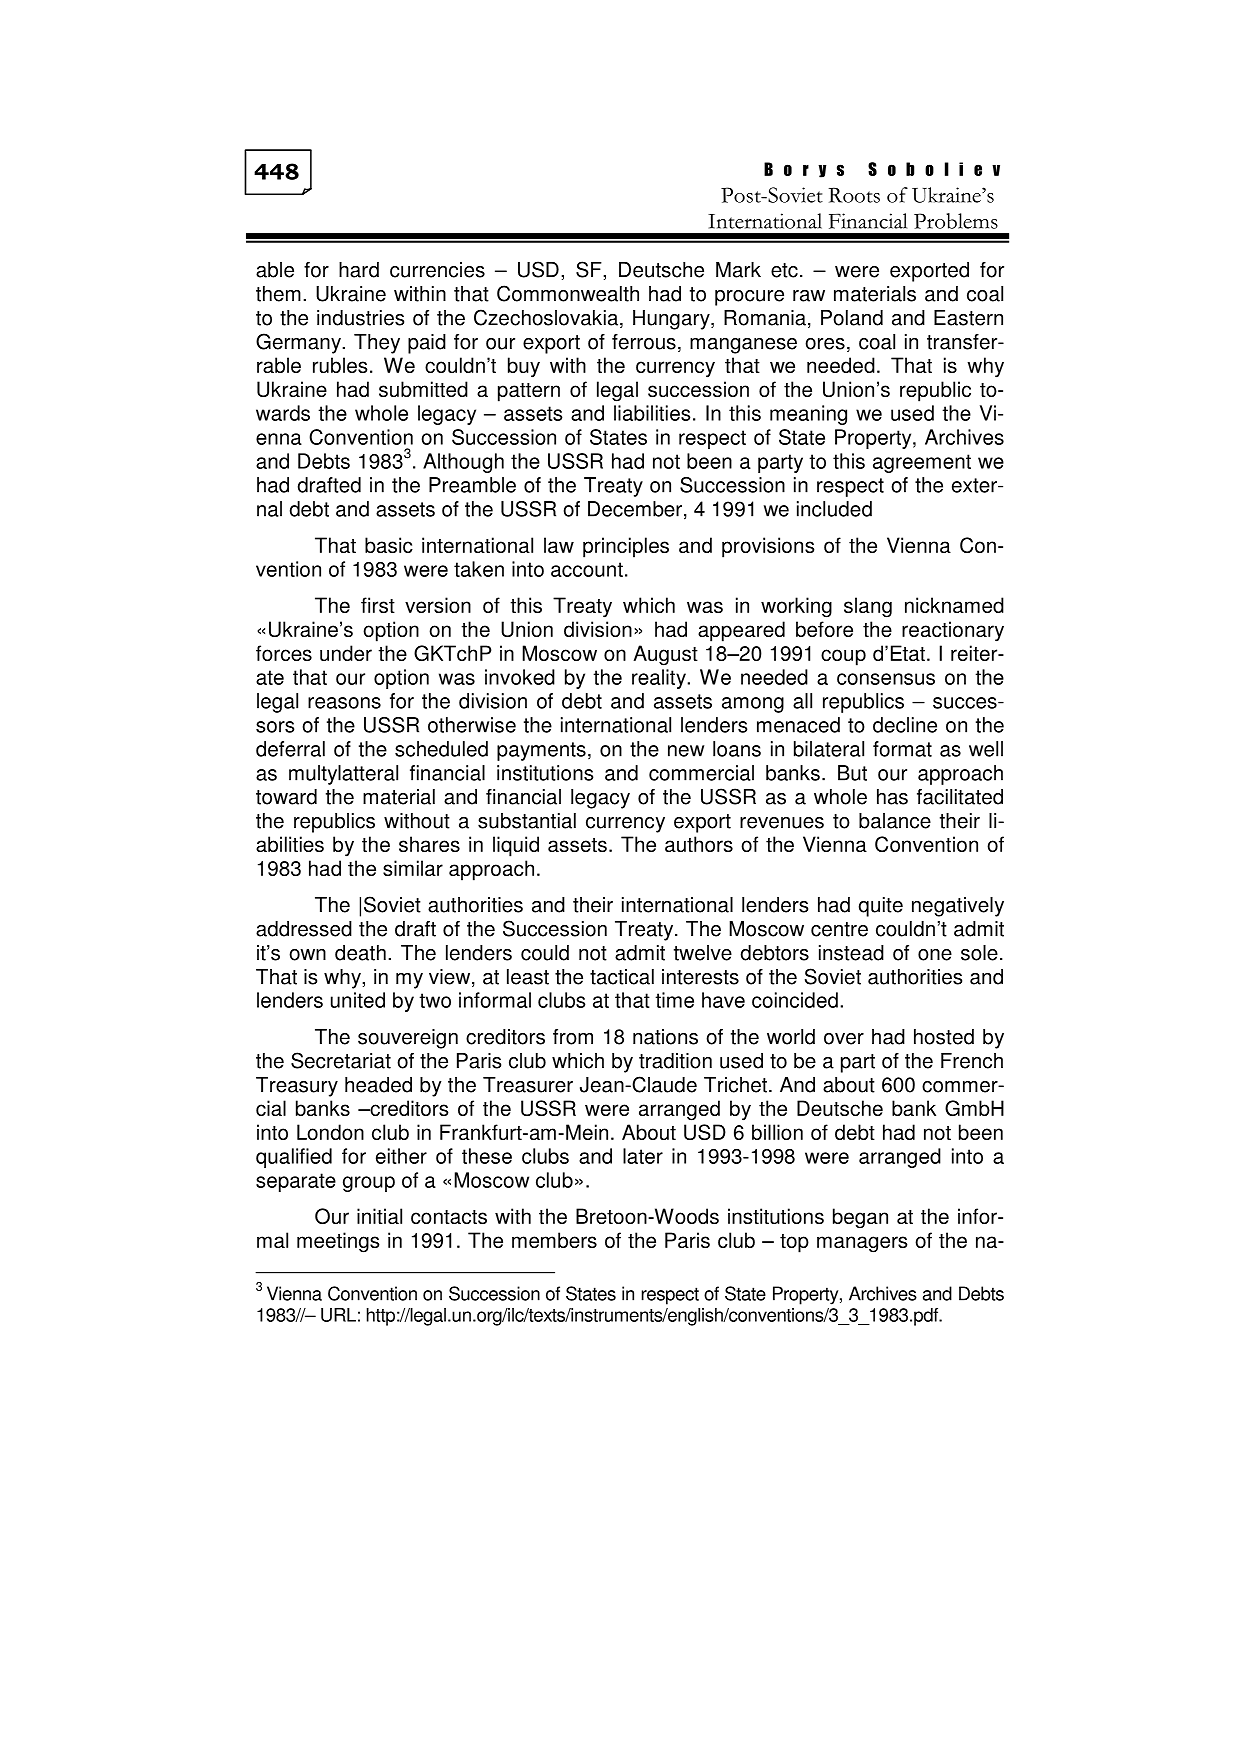  Describe the element at coordinates (359, 270) in the screenshot. I see `hard` at that location.
